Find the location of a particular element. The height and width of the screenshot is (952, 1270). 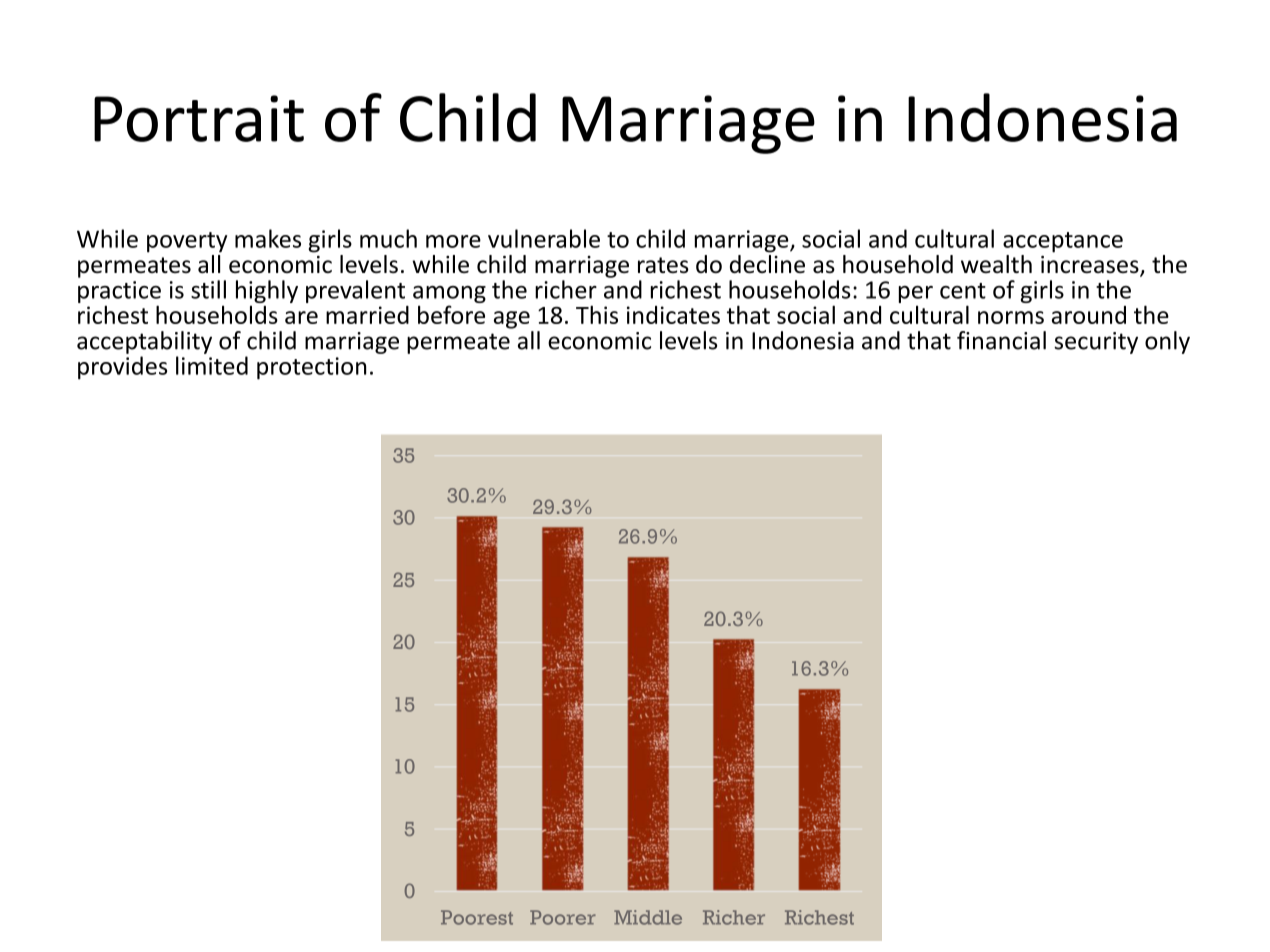

Middle is located at coordinates (648, 917).
